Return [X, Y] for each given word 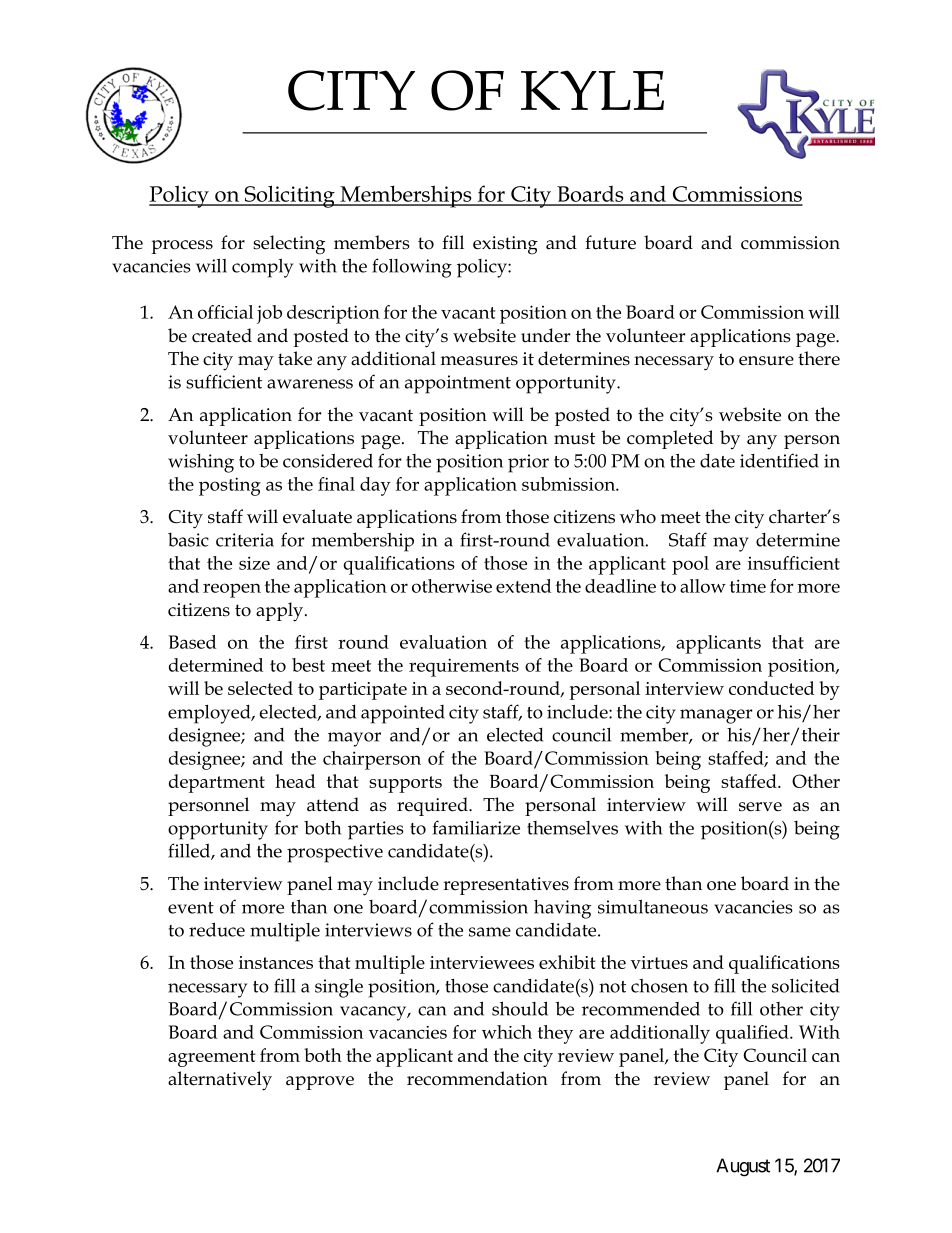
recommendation [477, 1078]
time [748, 586]
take [295, 358]
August [743, 1167]
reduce [217, 929]
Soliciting [289, 196]
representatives [506, 886]
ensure [766, 361]
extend [523, 586]
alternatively [220, 1081]
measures [479, 361]
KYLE [592, 90]
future [610, 242]
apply [281, 612]
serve [760, 807]
